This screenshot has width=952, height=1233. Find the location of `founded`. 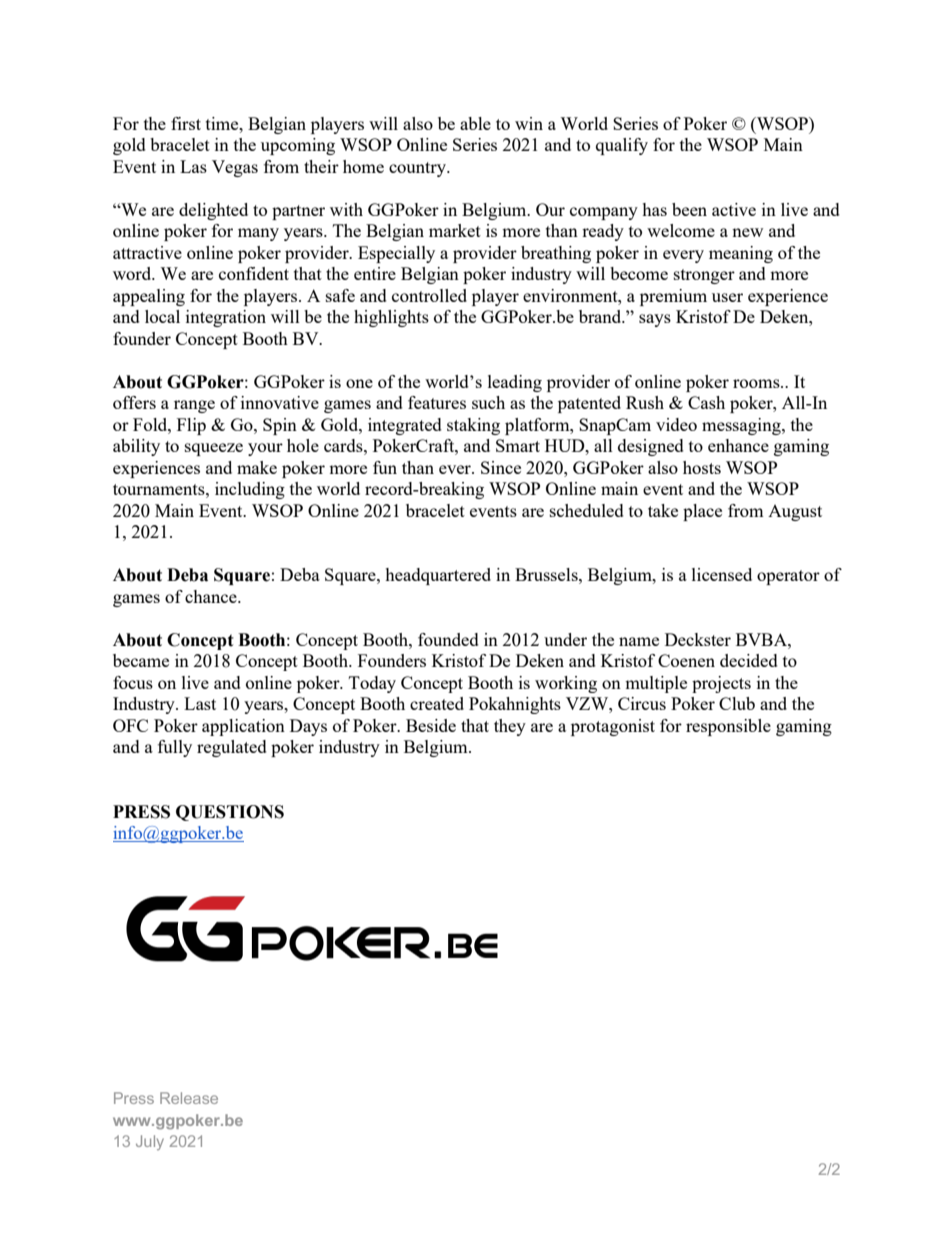

founded is located at coordinates (448, 639).
